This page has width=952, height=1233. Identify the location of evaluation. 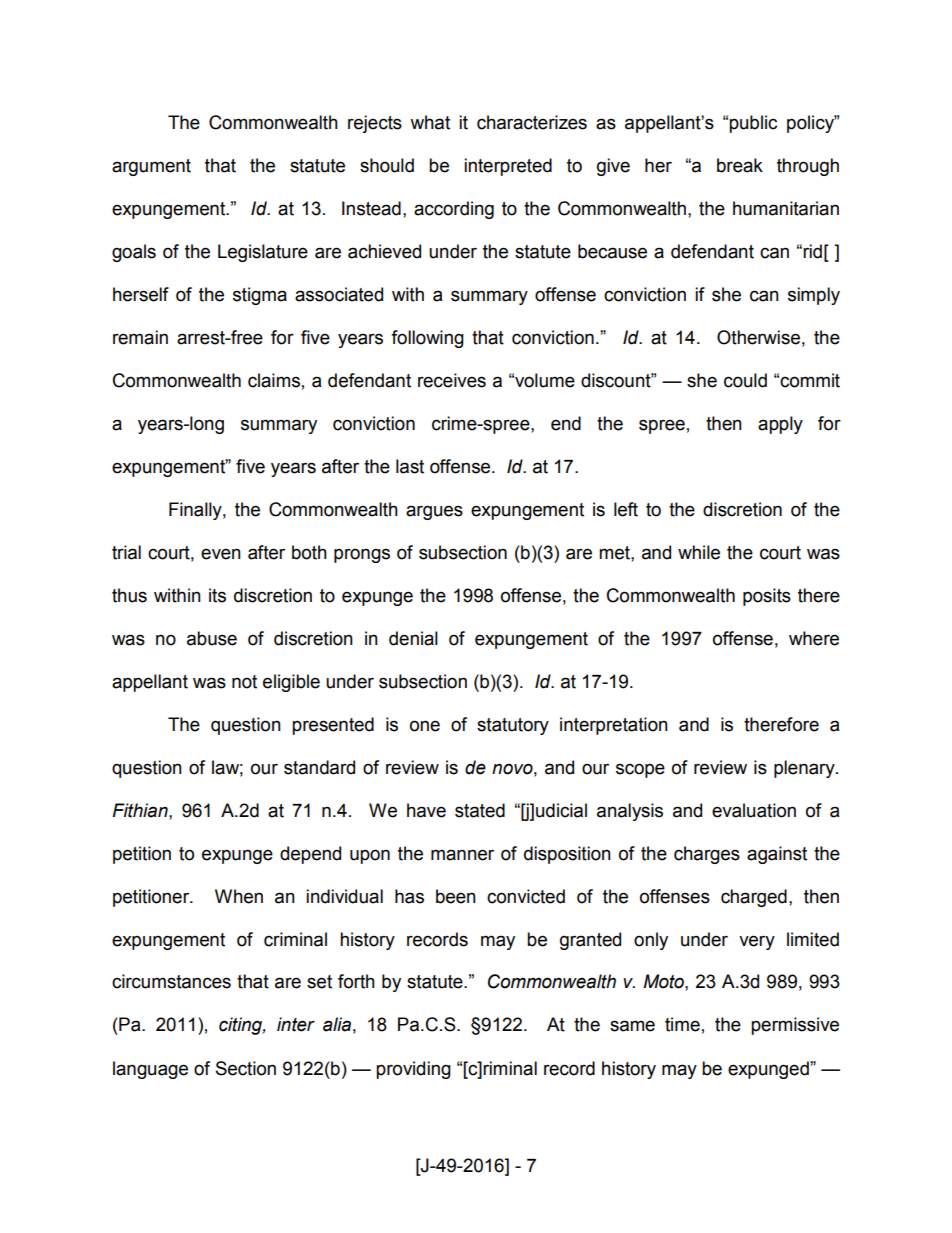
(754, 810).
